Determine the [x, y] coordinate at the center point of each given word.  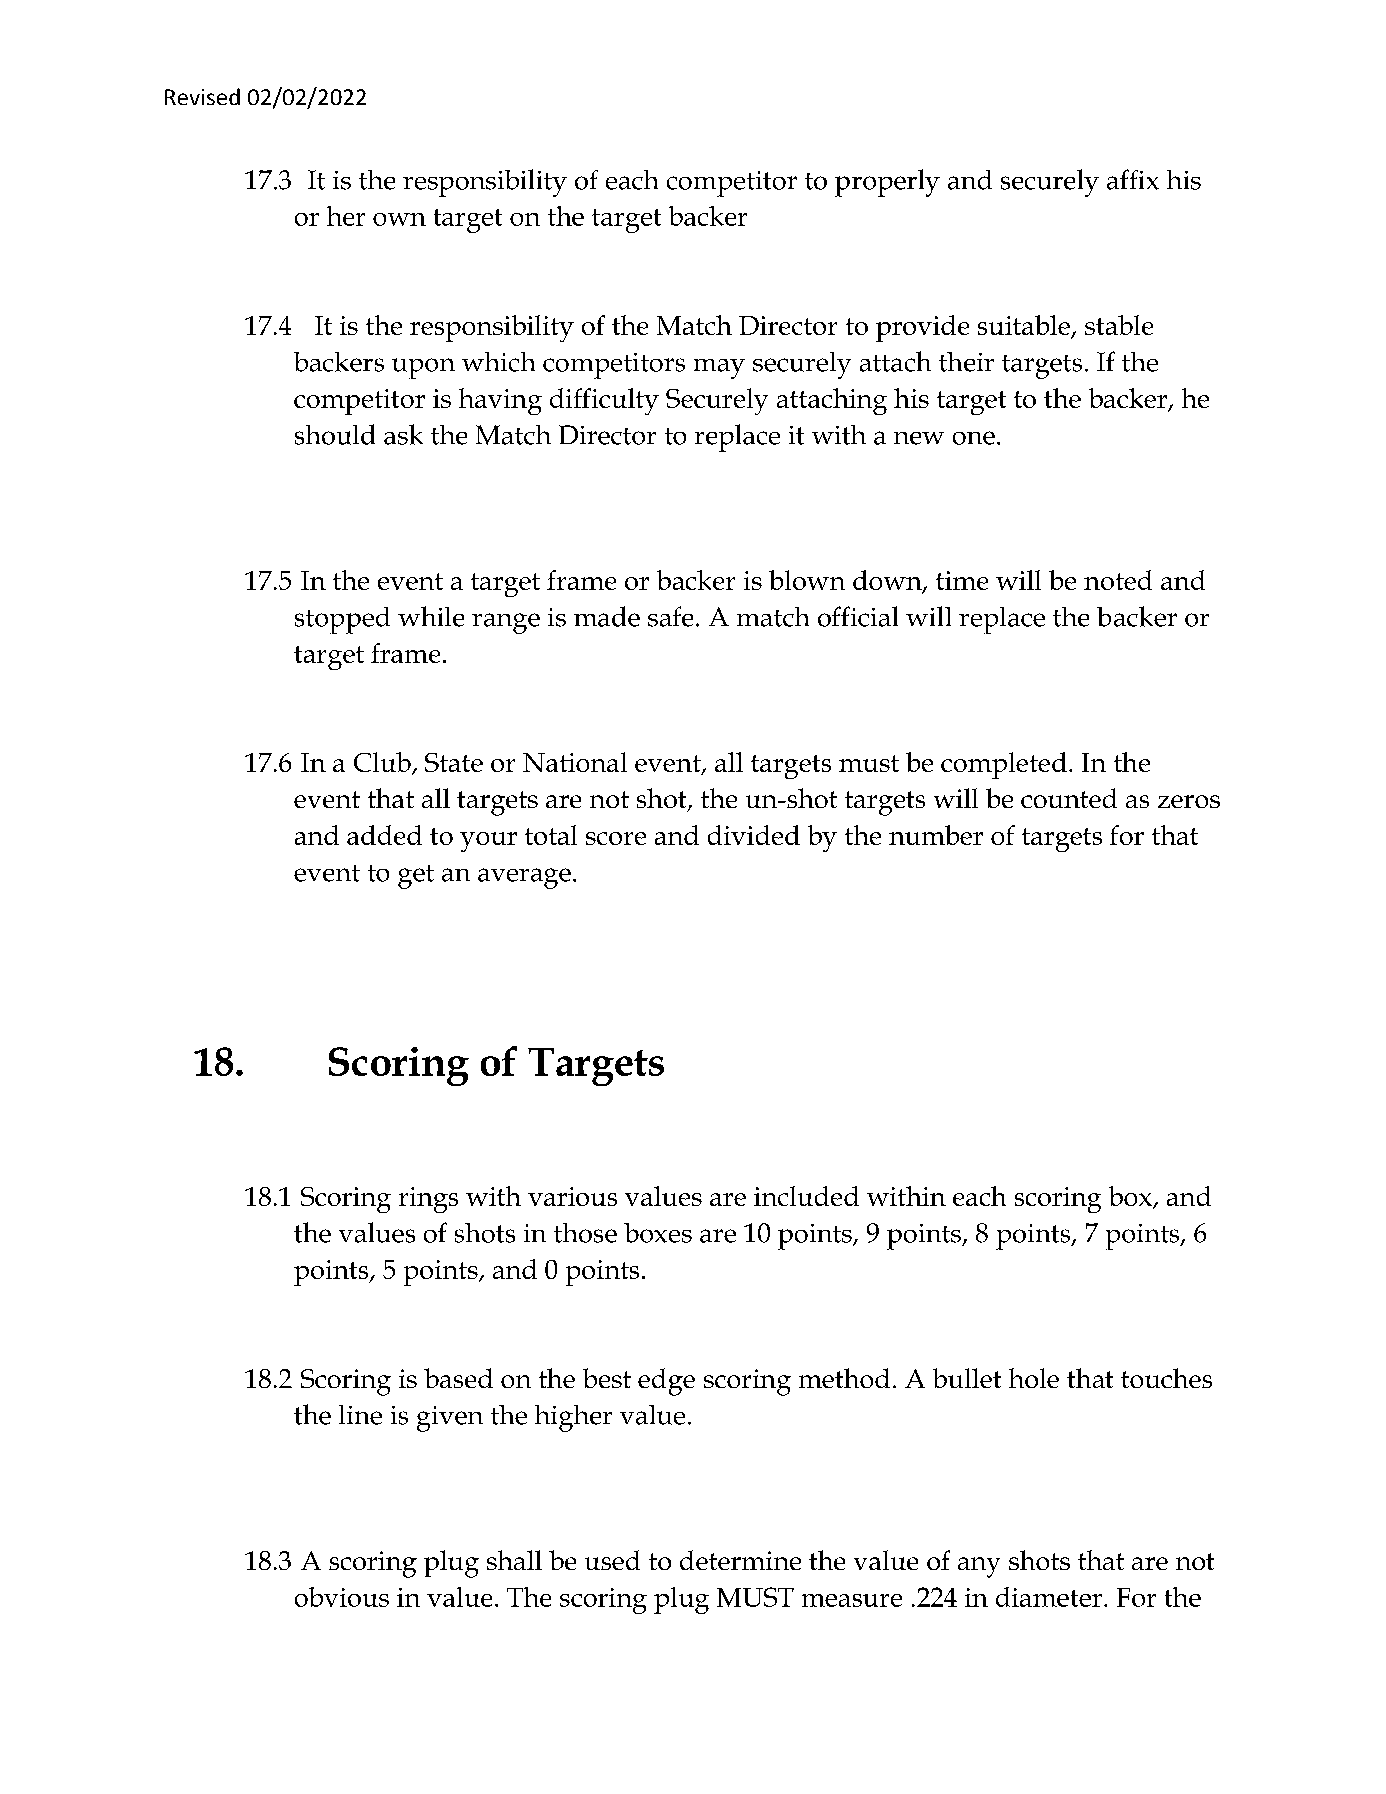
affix [1133, 179]
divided [754, 835]
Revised [202, 96]
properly [887, 183]
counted [1069, 798]
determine [740, 1560]
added [384, 835]
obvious [342, 1597]
